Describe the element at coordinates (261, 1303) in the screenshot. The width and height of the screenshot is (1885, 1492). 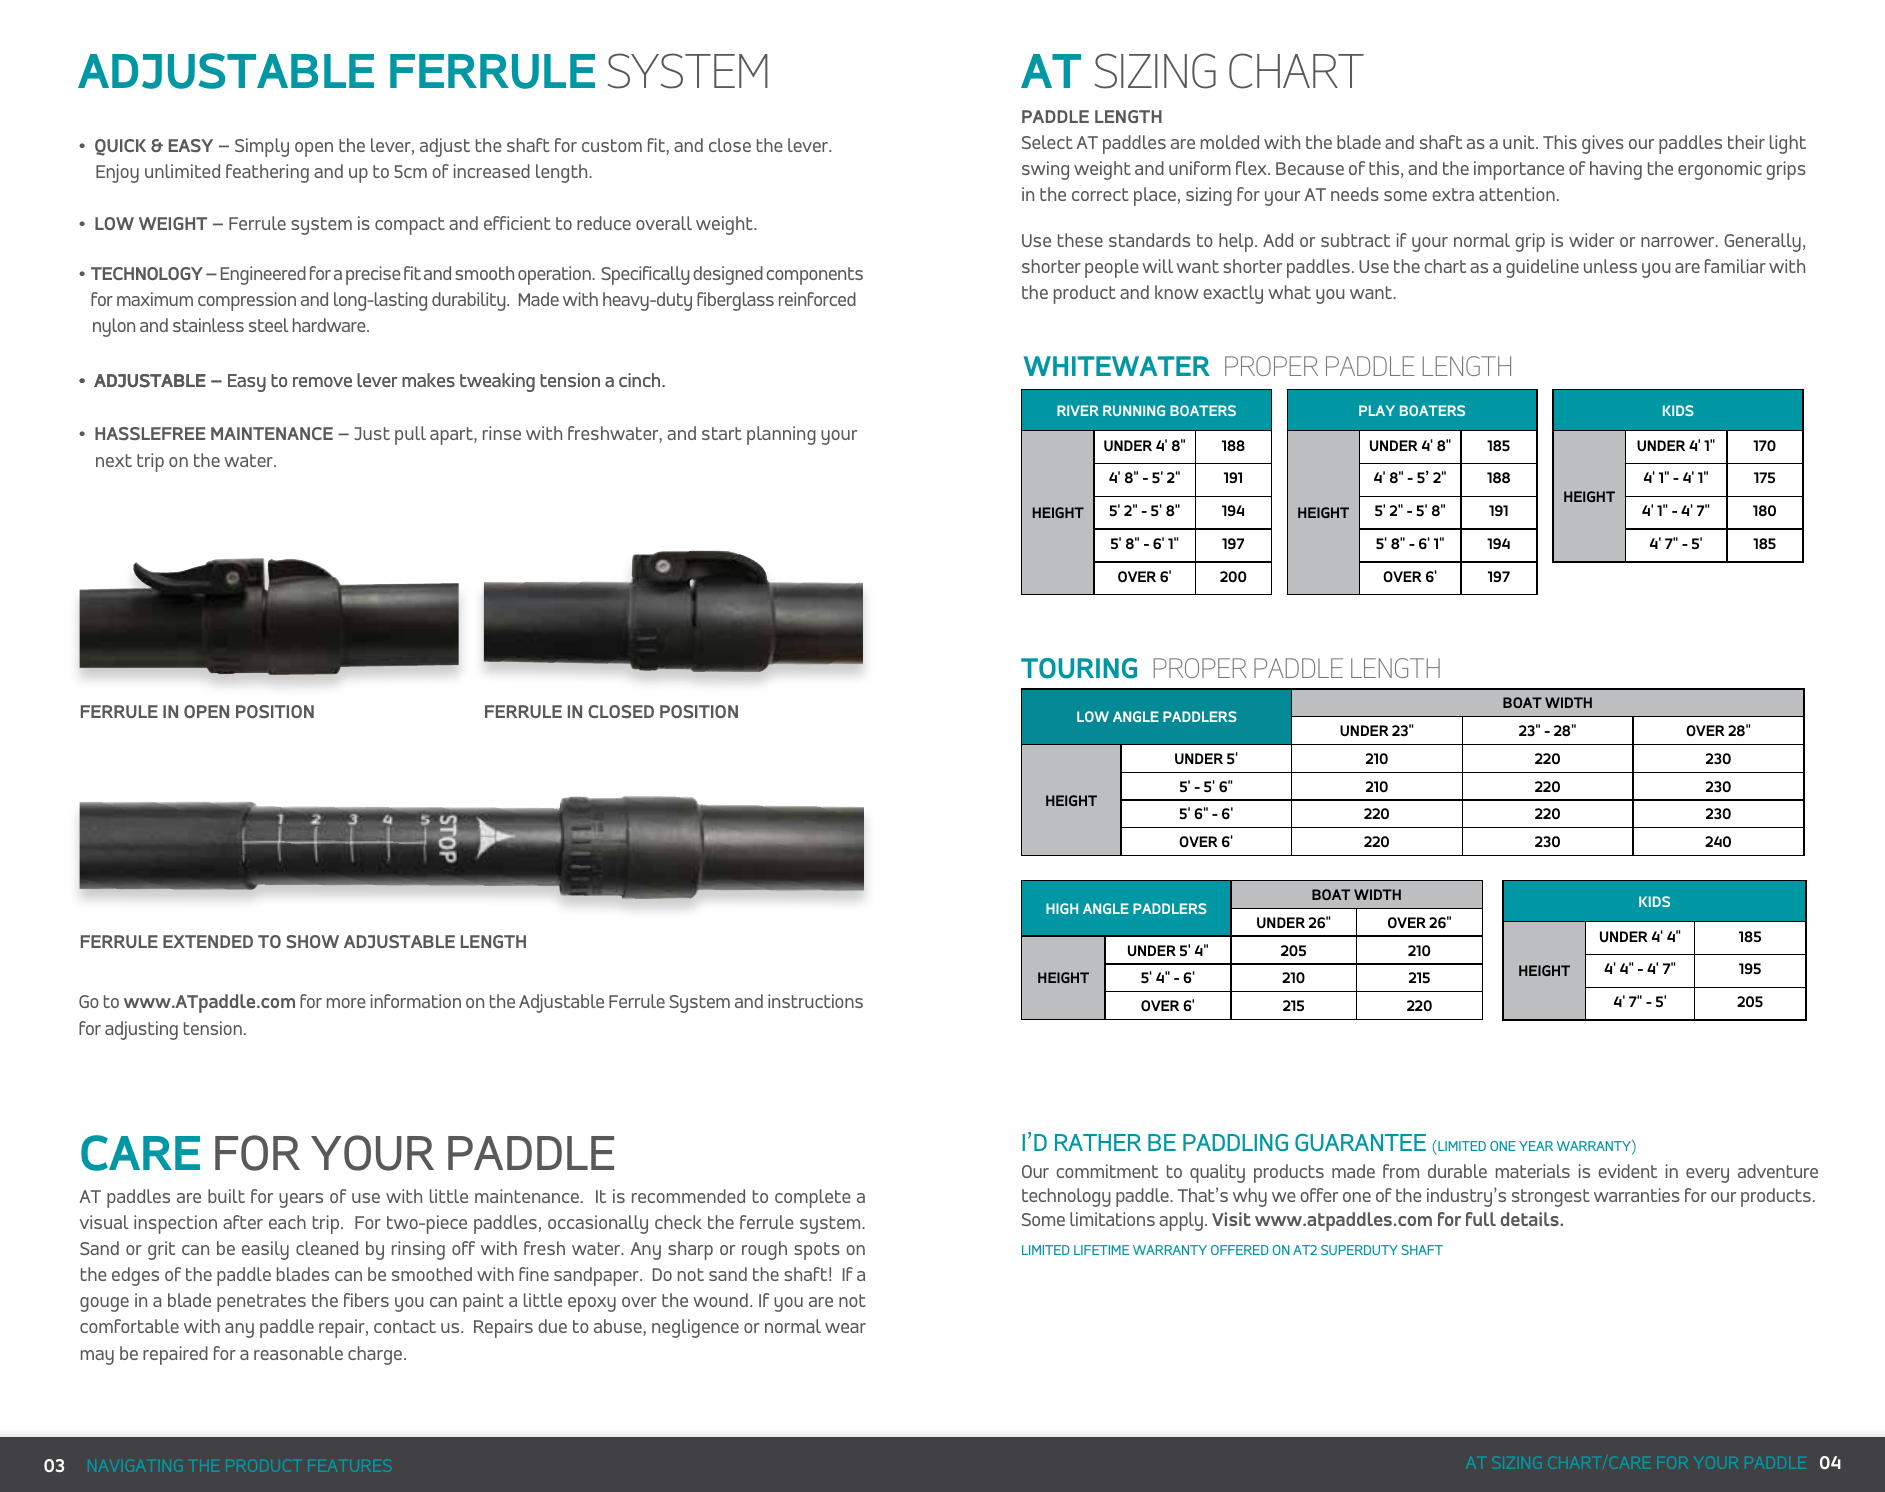
I see `penetrates` at that location.
